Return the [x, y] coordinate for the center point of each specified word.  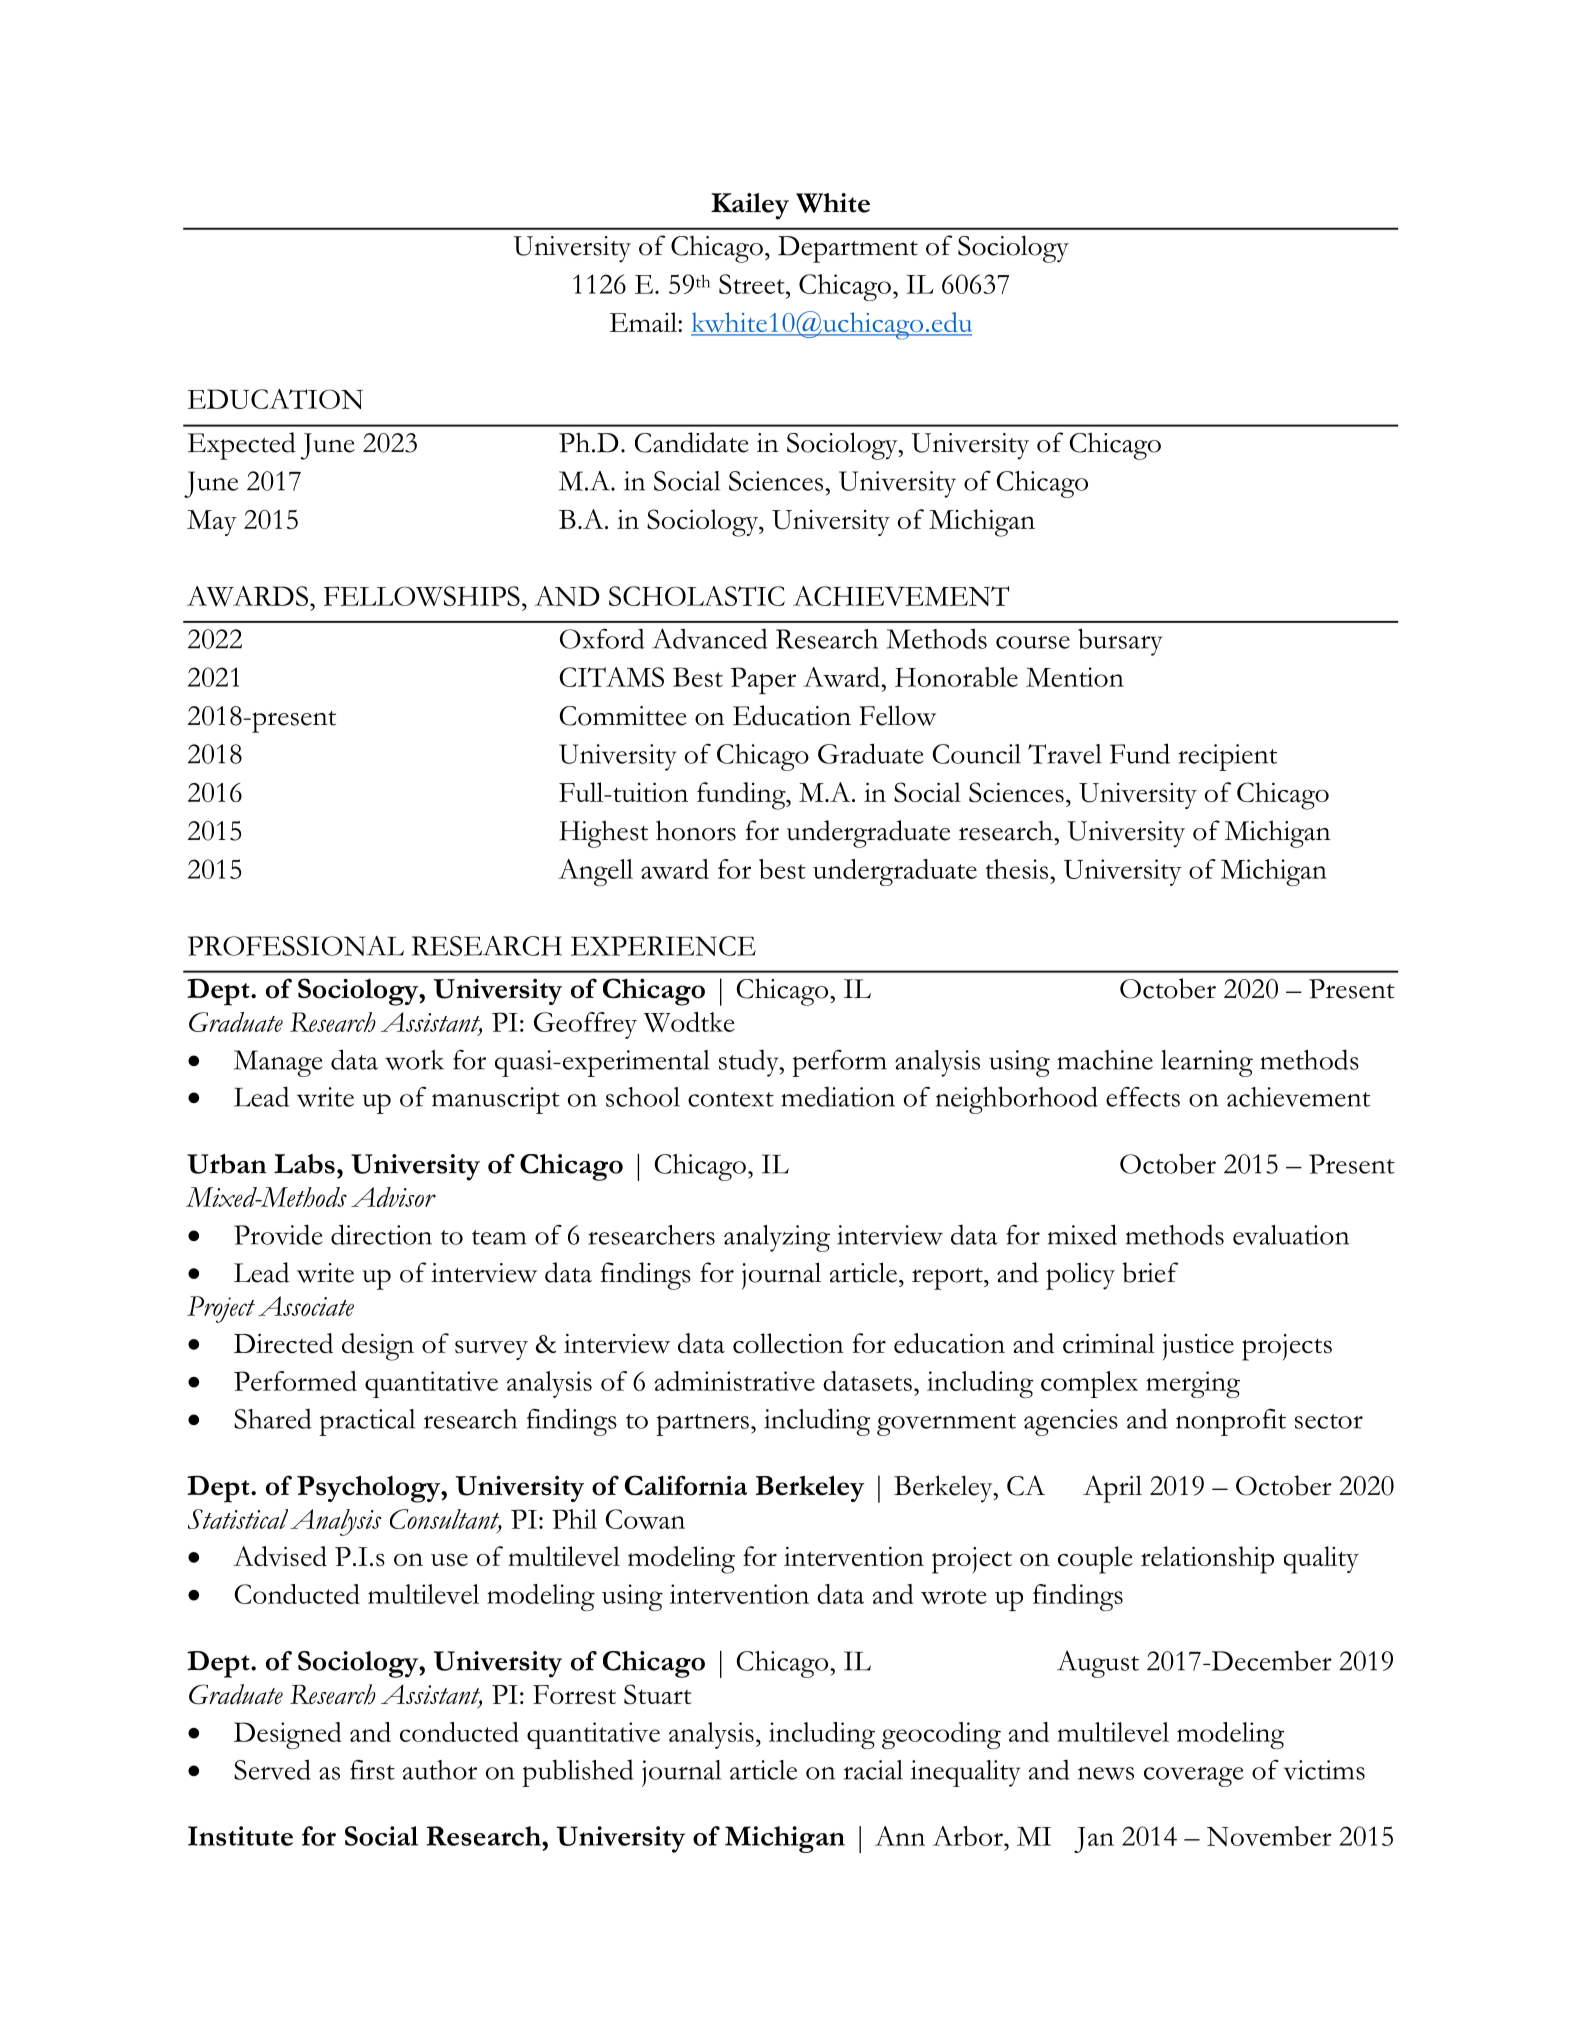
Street [753, 284]
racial [873, 1770]
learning [1207, 1063]
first [372, 1770]
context [731, 1099]
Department [848, 249]
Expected [242, 446]
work [414, 1060]
